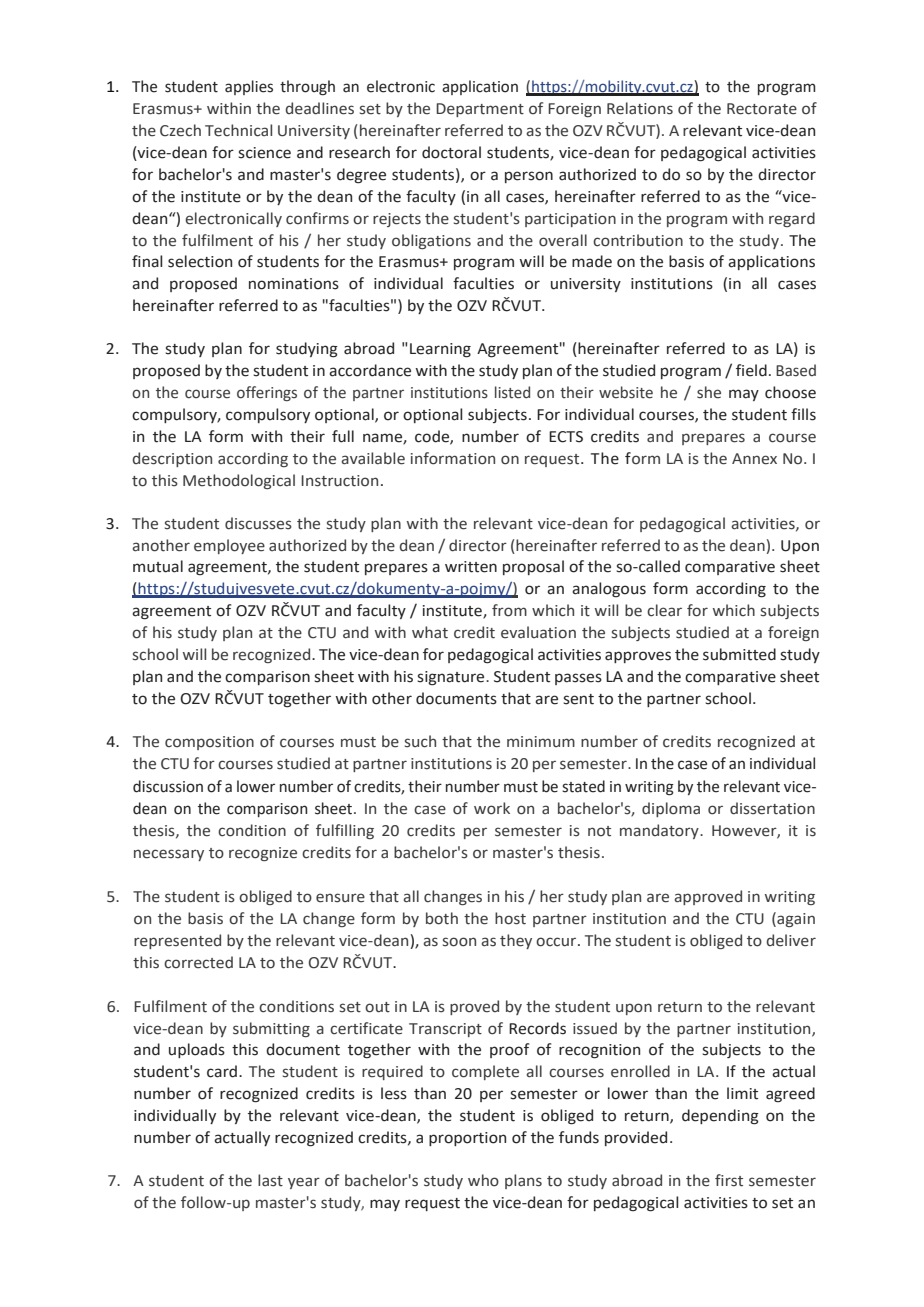  I want to click on offerings, so click(267, 393).
